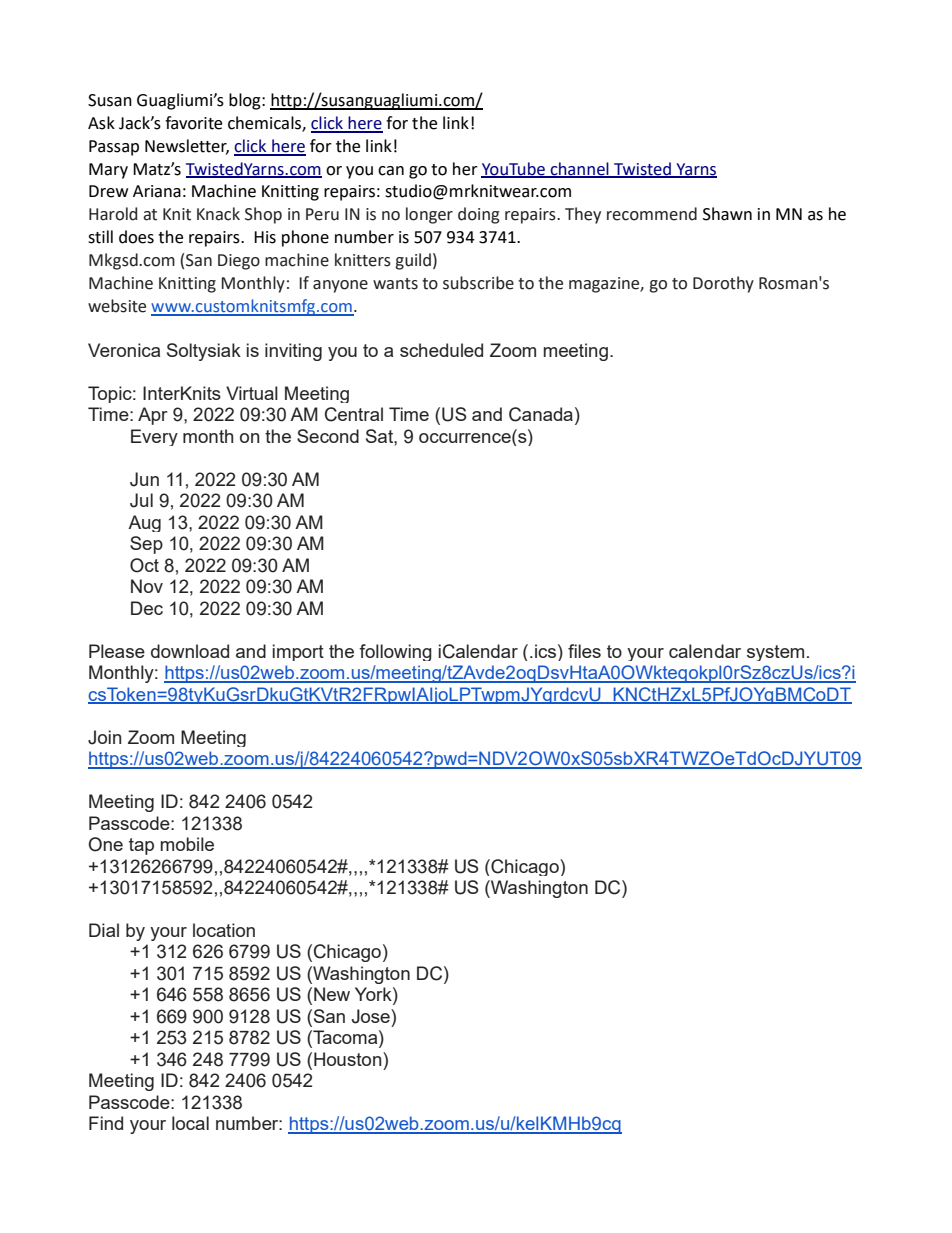 Image resolution: width=952 pixels, height=1233 pixels. Describe the element at coordinates (775, 653) in the image. I see `system` at that location.
